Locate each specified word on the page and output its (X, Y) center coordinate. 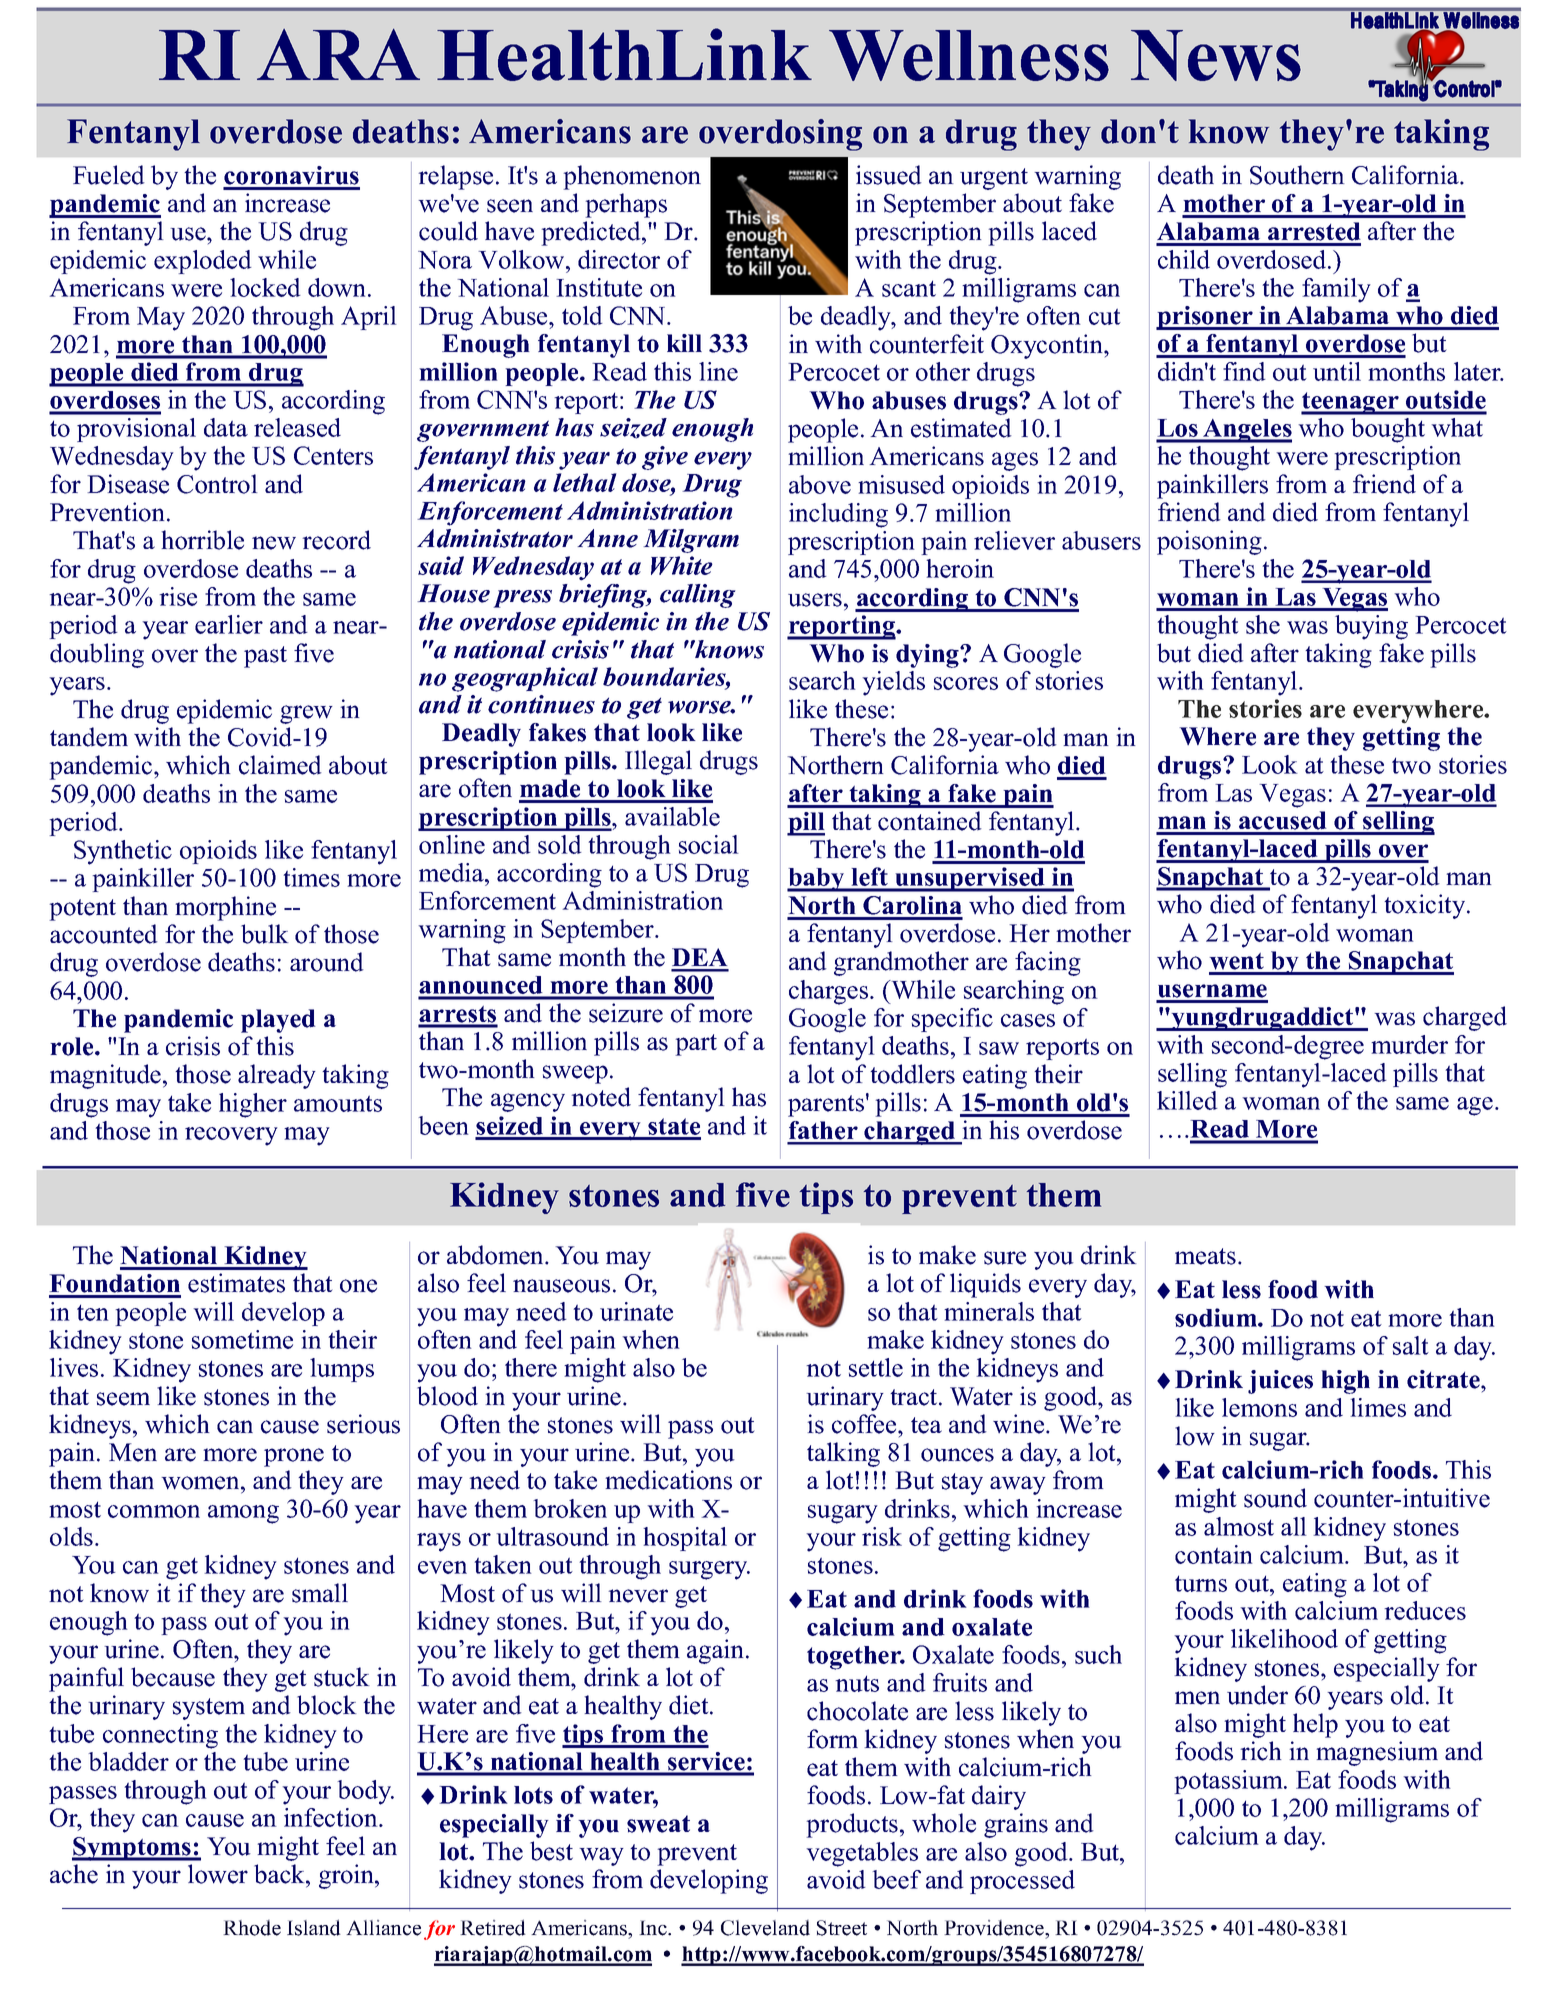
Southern (1297, 175)
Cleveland (765, 1928)
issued (889, 175)
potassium (1229, 1782)
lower (218, 1874)
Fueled (109, 175)
